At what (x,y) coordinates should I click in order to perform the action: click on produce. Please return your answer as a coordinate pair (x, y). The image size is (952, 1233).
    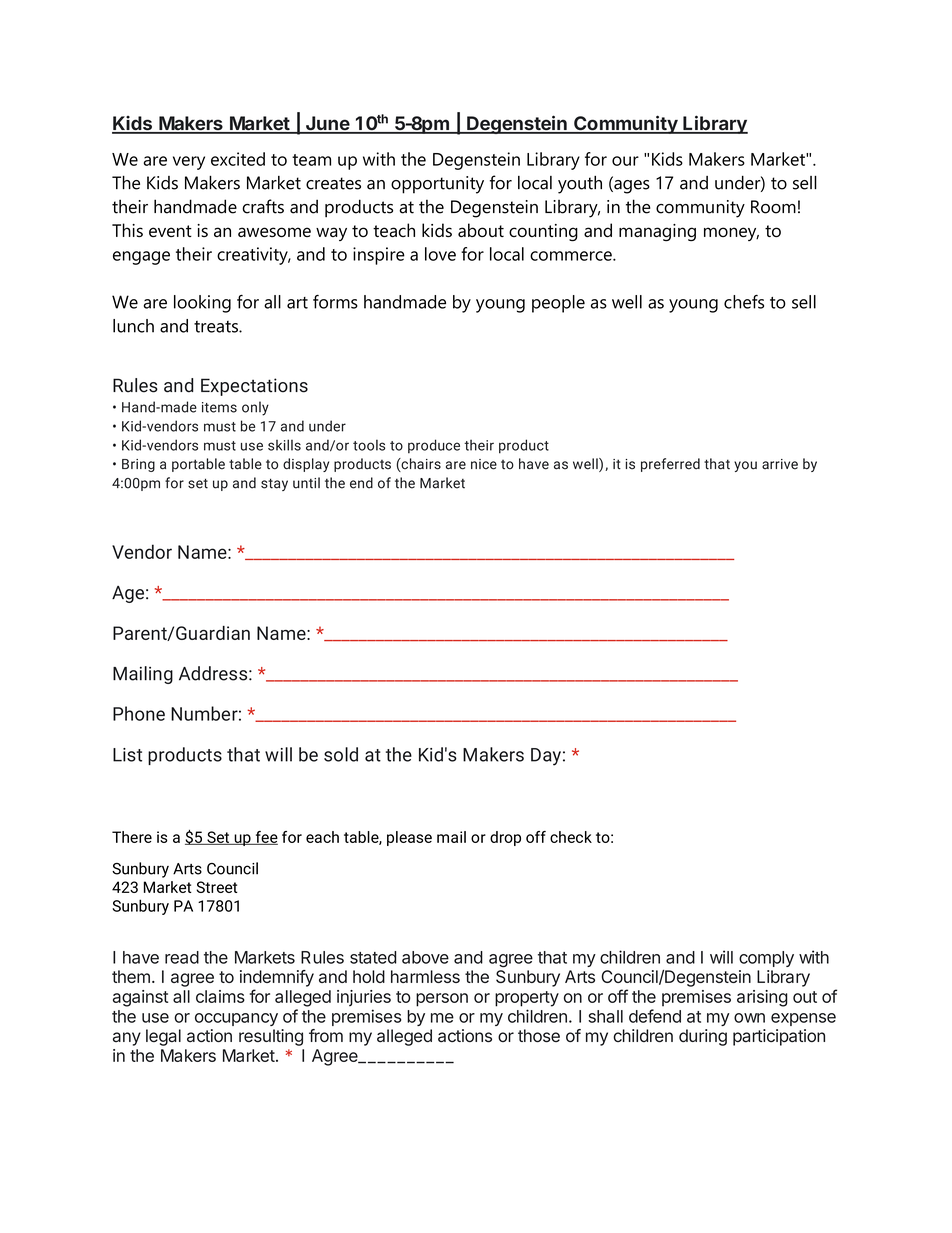
    Looking at the image, I should click on (434, 446).
